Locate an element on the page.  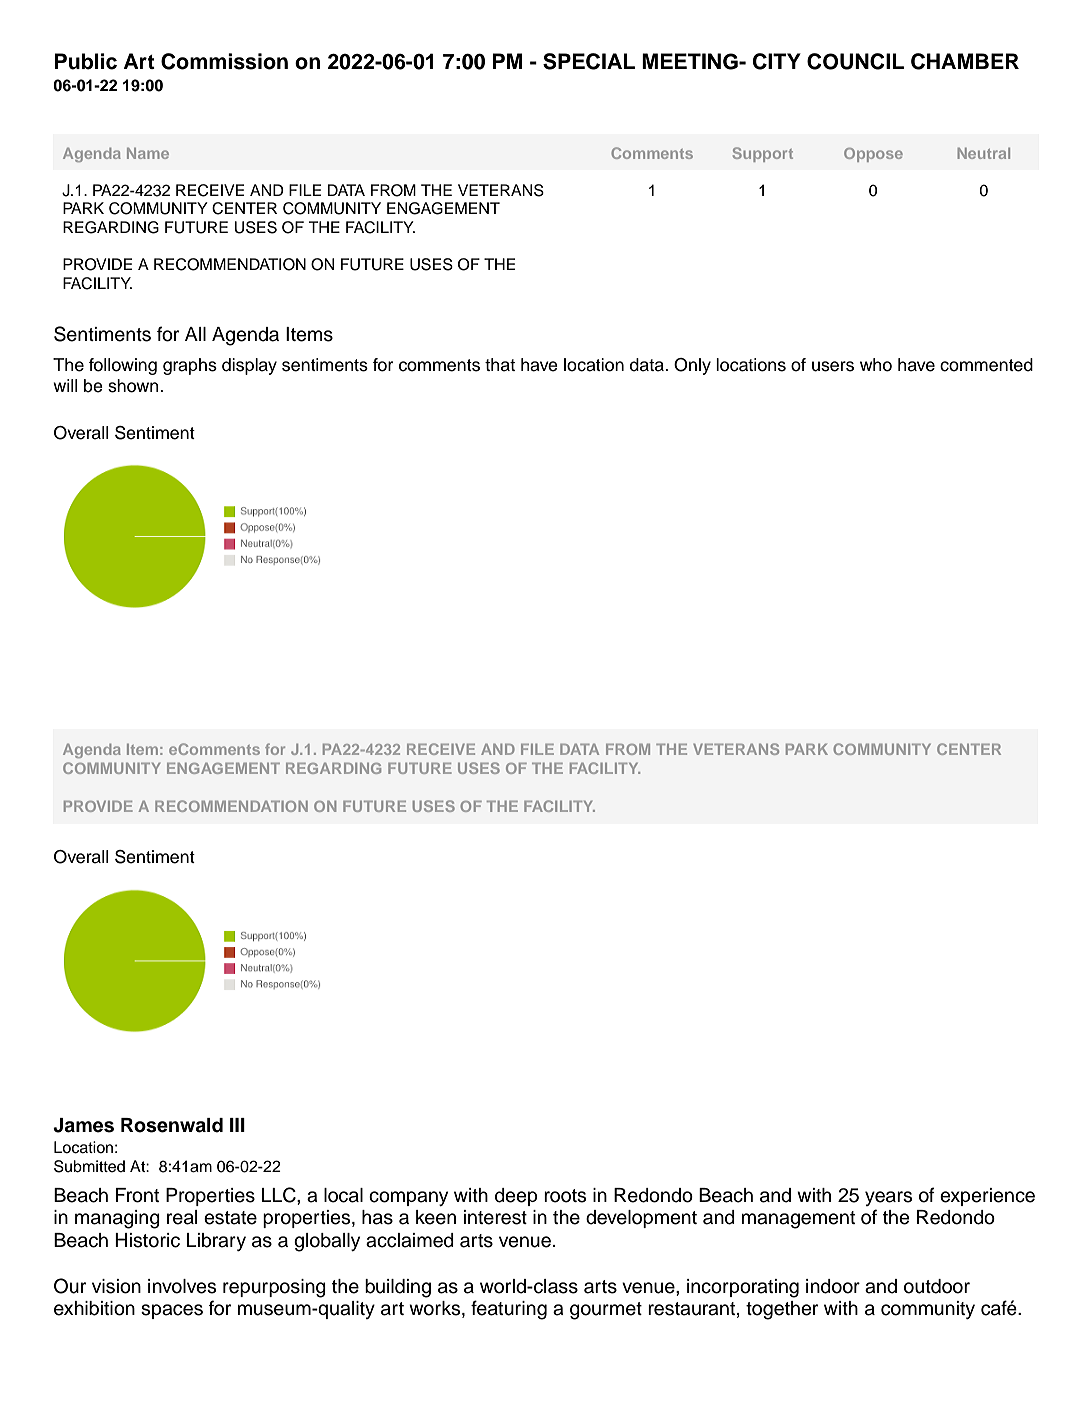
that is located at coordinates (500, 365).
